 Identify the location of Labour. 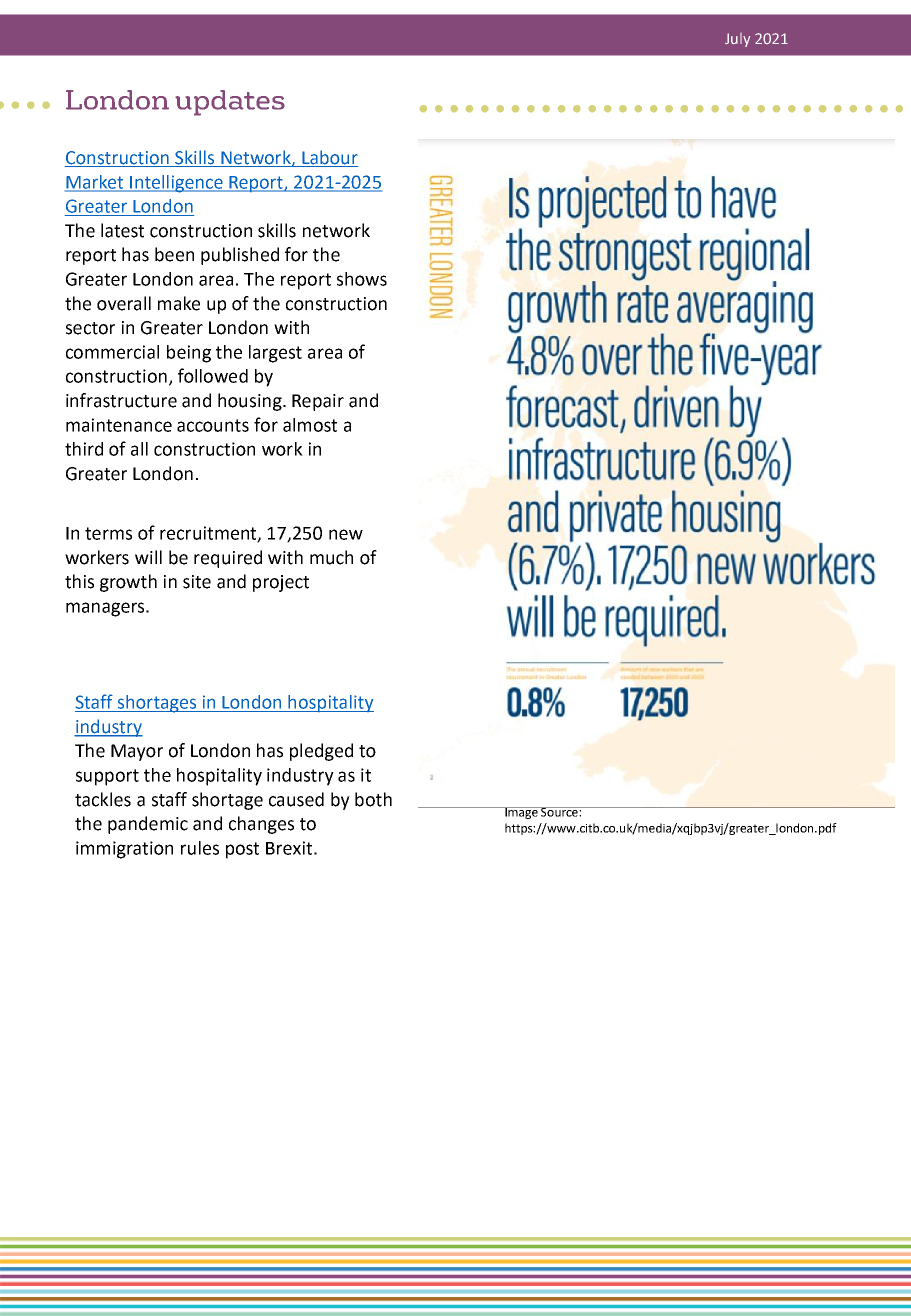
(329, 158).
